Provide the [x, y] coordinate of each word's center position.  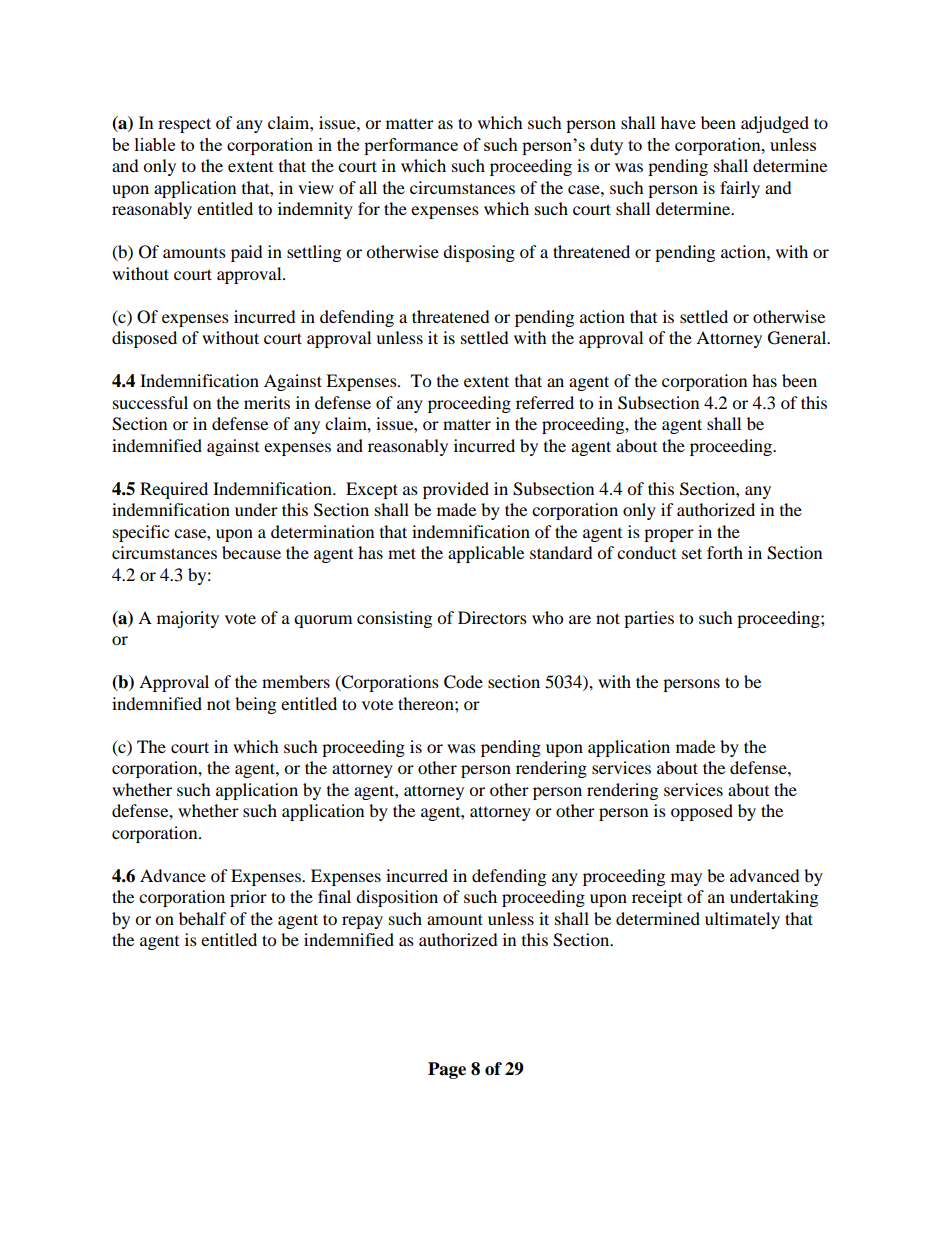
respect [184, 125]
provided [456, 490]
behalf [203, 918]
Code [463, 682]
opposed [702, 812]
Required [174, 490]
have [678, 122]
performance [411, 146]
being [255, 705]
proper [669, 535]
